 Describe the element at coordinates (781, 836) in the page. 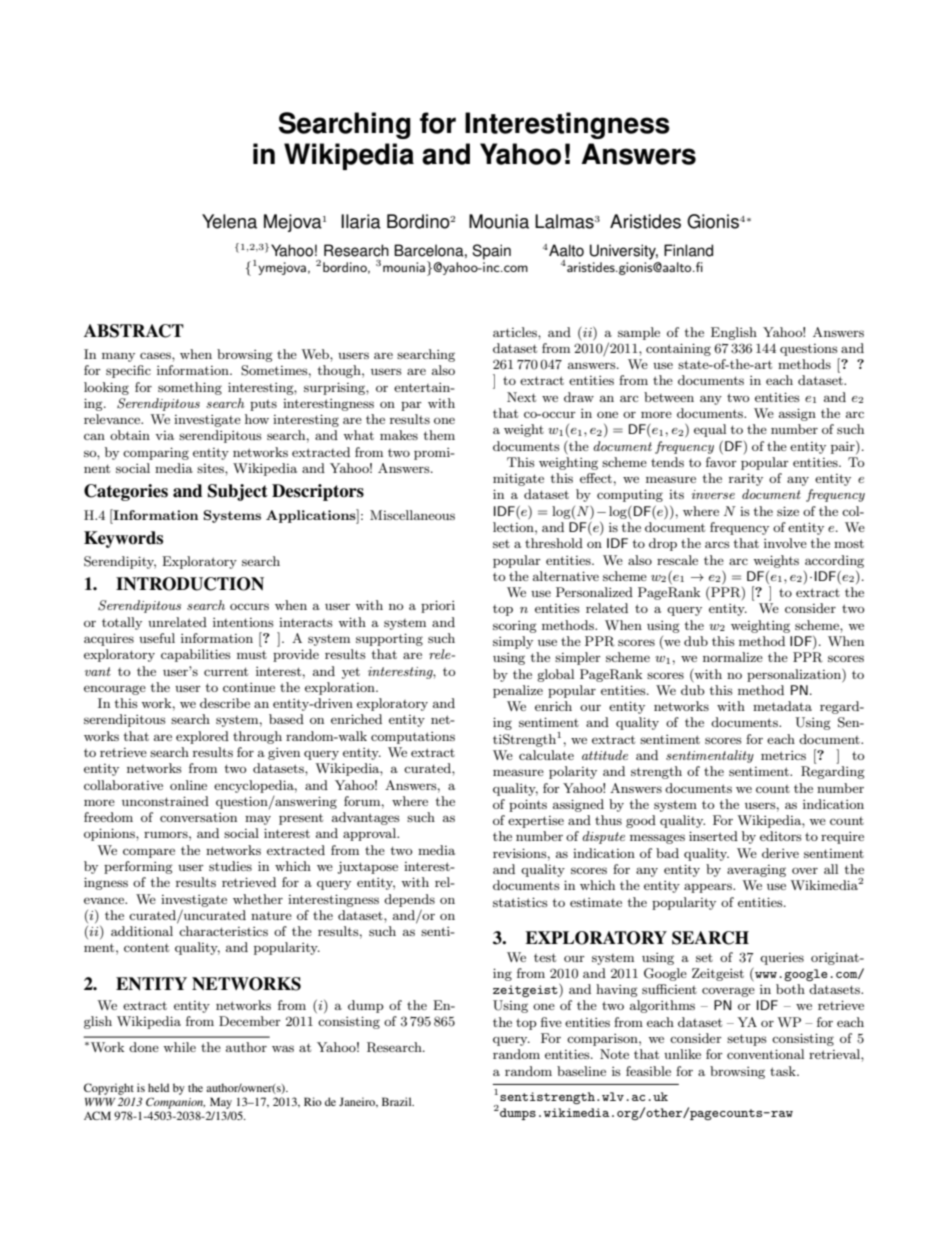

I see `editors` at that location.
